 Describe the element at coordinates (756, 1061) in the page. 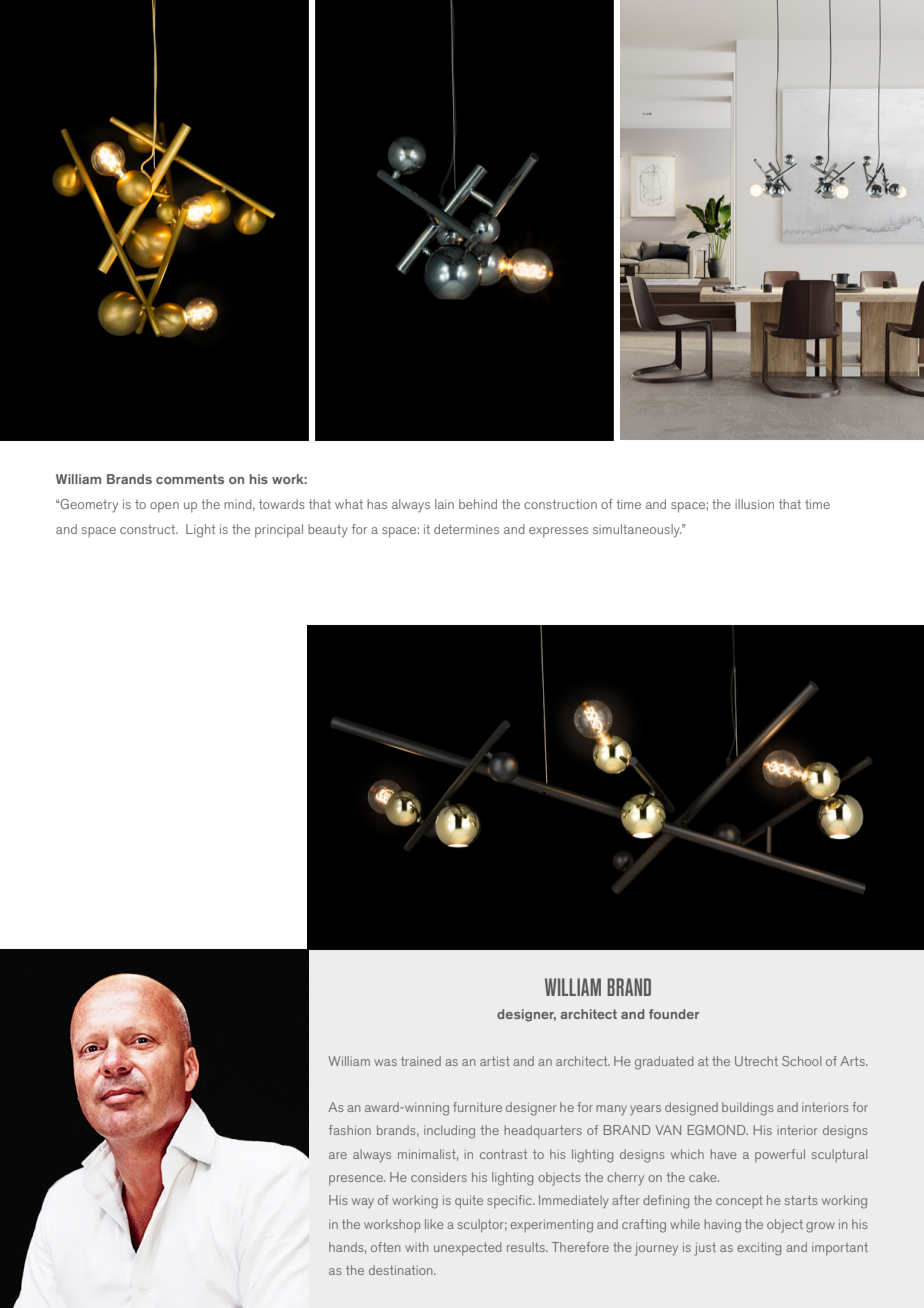

I see `Utrecht` at that location.
